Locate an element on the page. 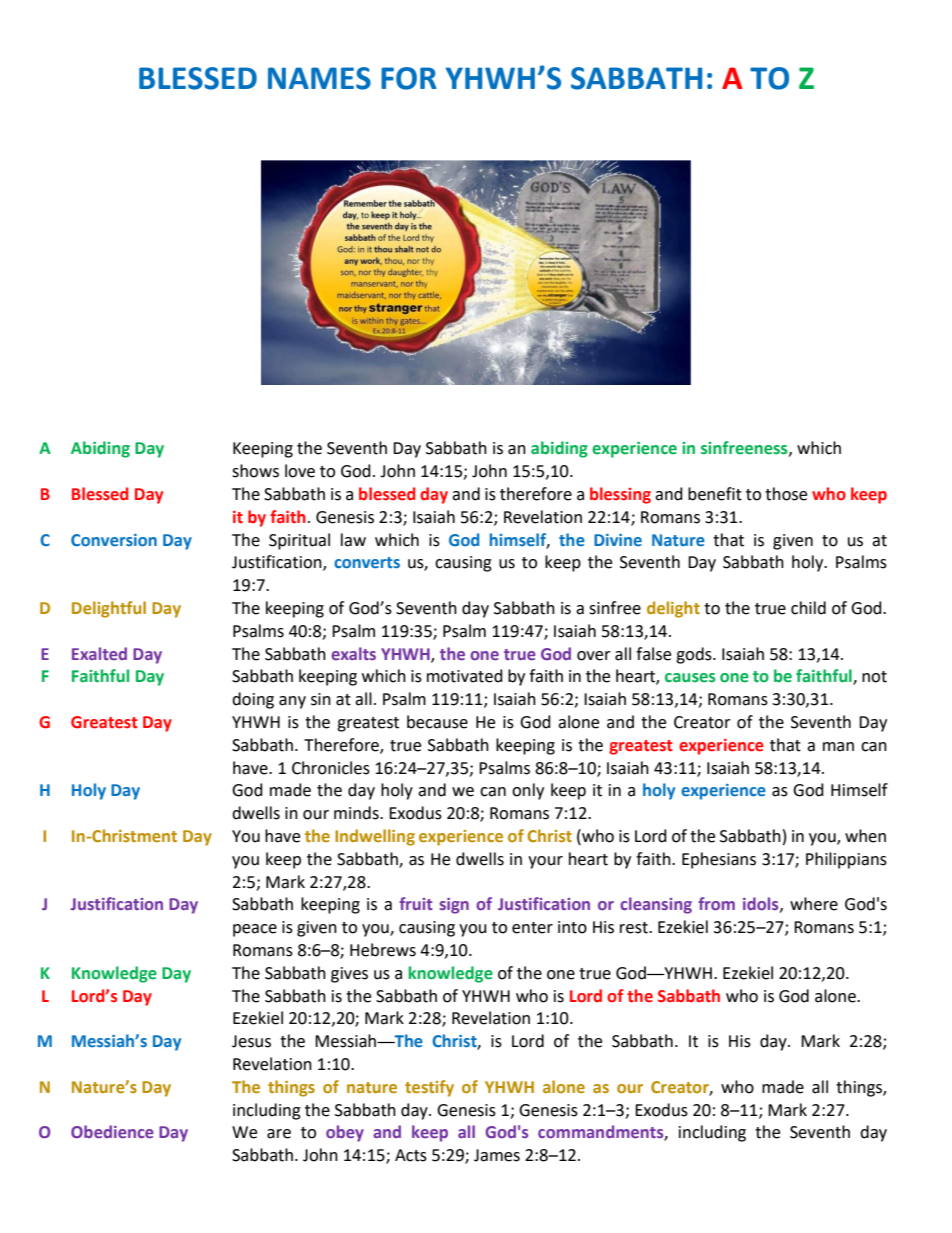  James is located at coordinates (497, 1155).
